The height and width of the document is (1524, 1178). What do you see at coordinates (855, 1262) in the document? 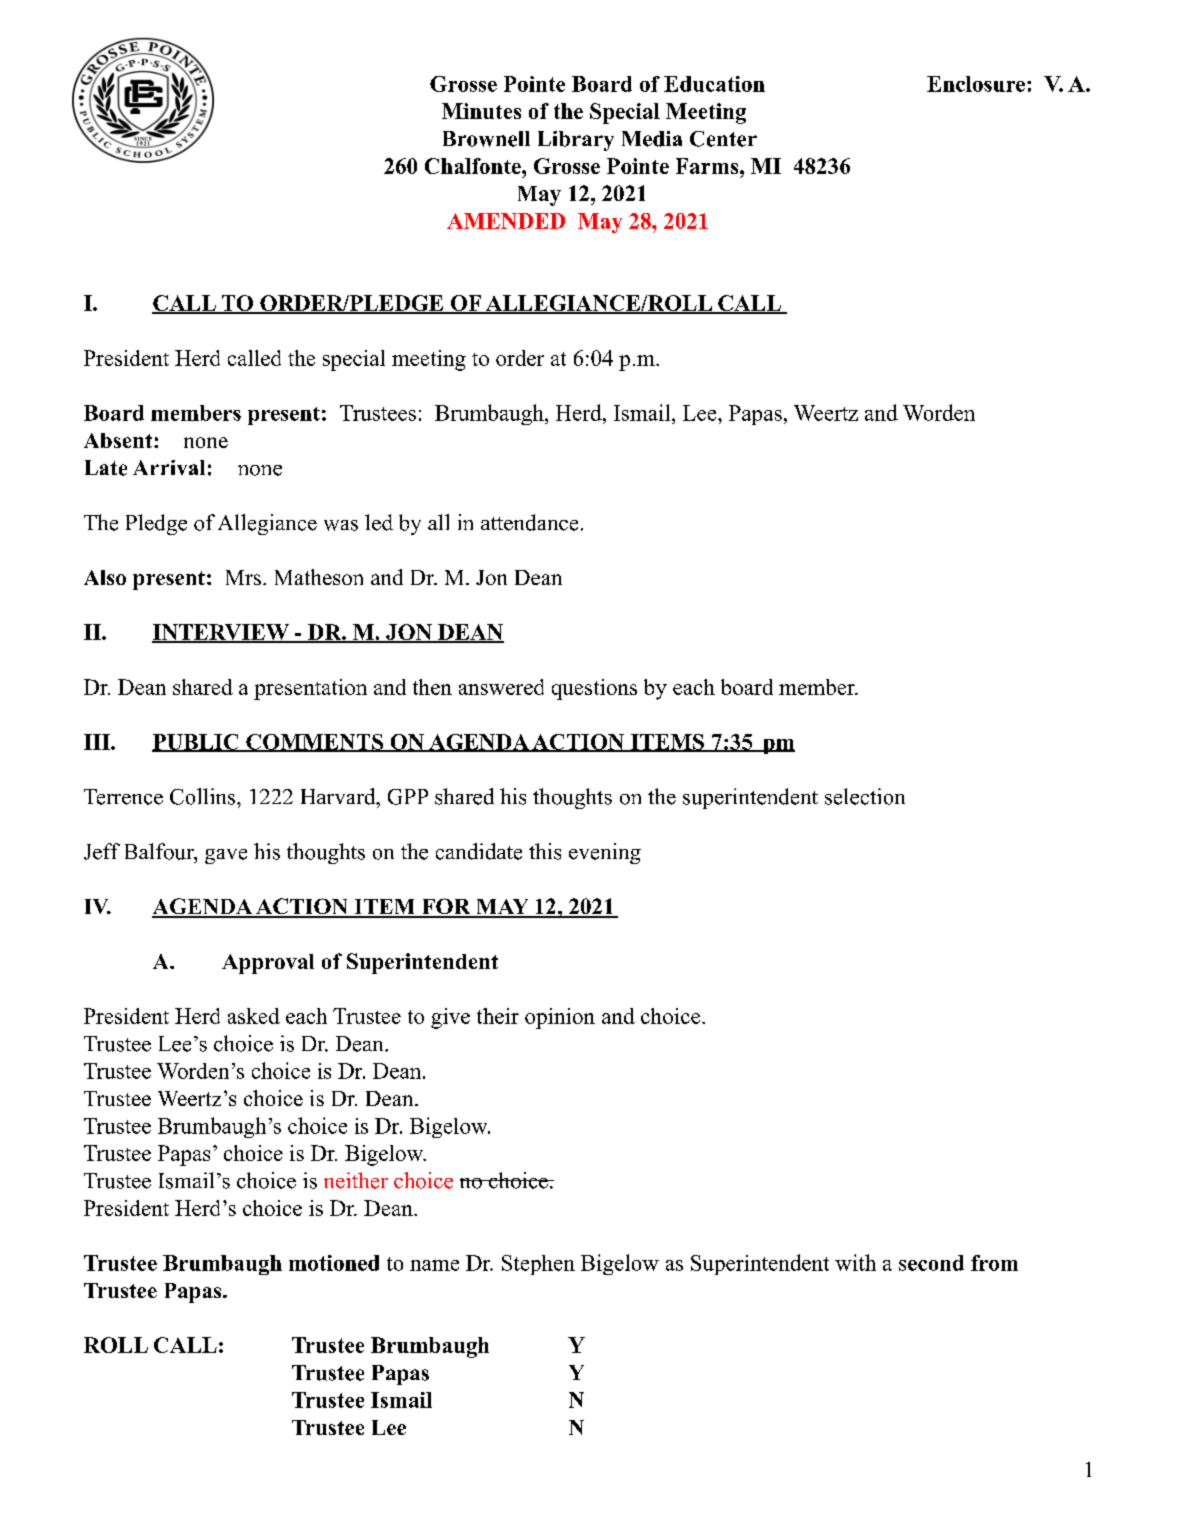
I see `with` at bounding box center [855, 1262].
